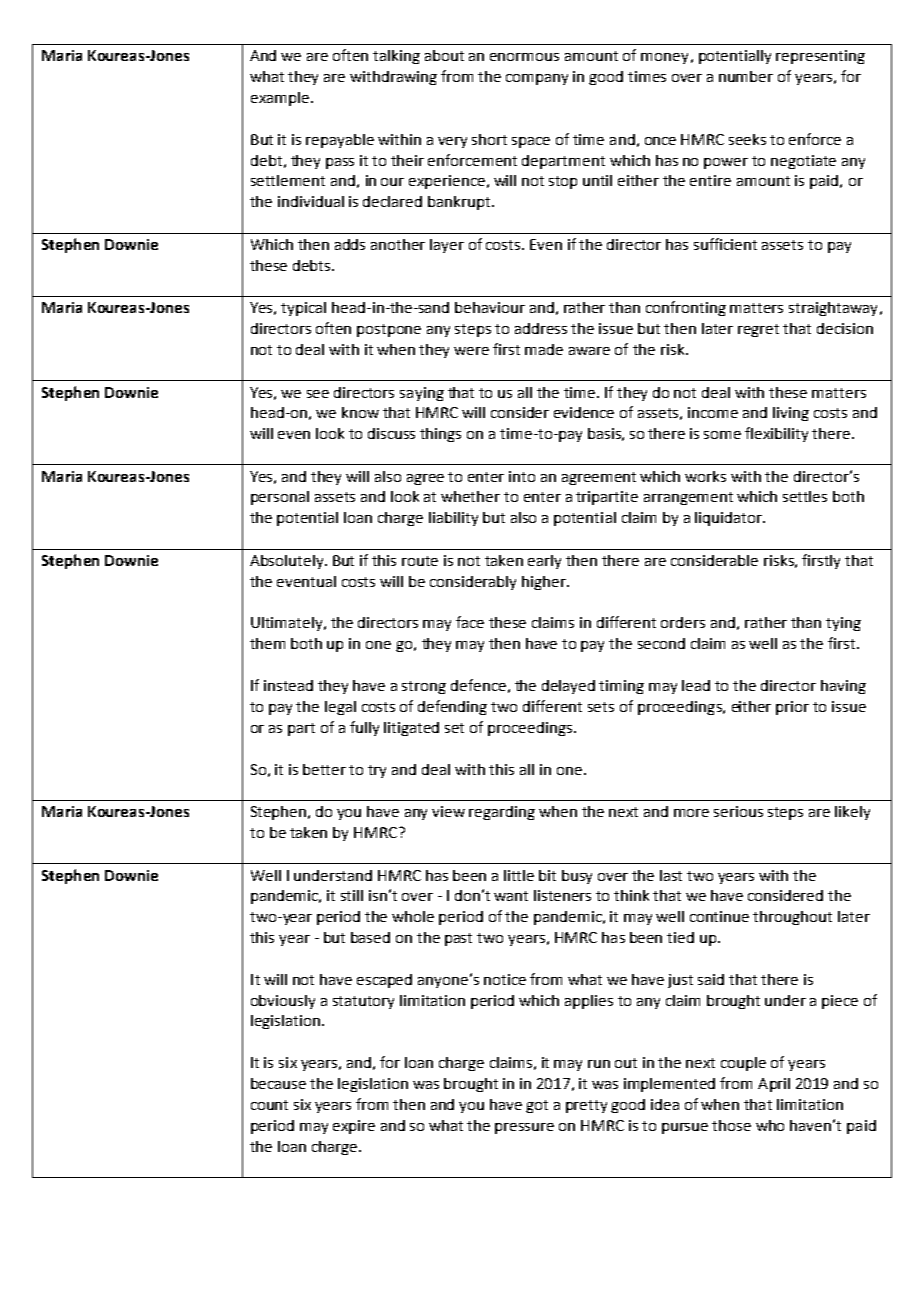 The height and width of the screenshot is (1308, 924). What do you see at coordinates (586, 1106) in the screenshot?
I see `pretty` at bounding box center [586, 1106].
